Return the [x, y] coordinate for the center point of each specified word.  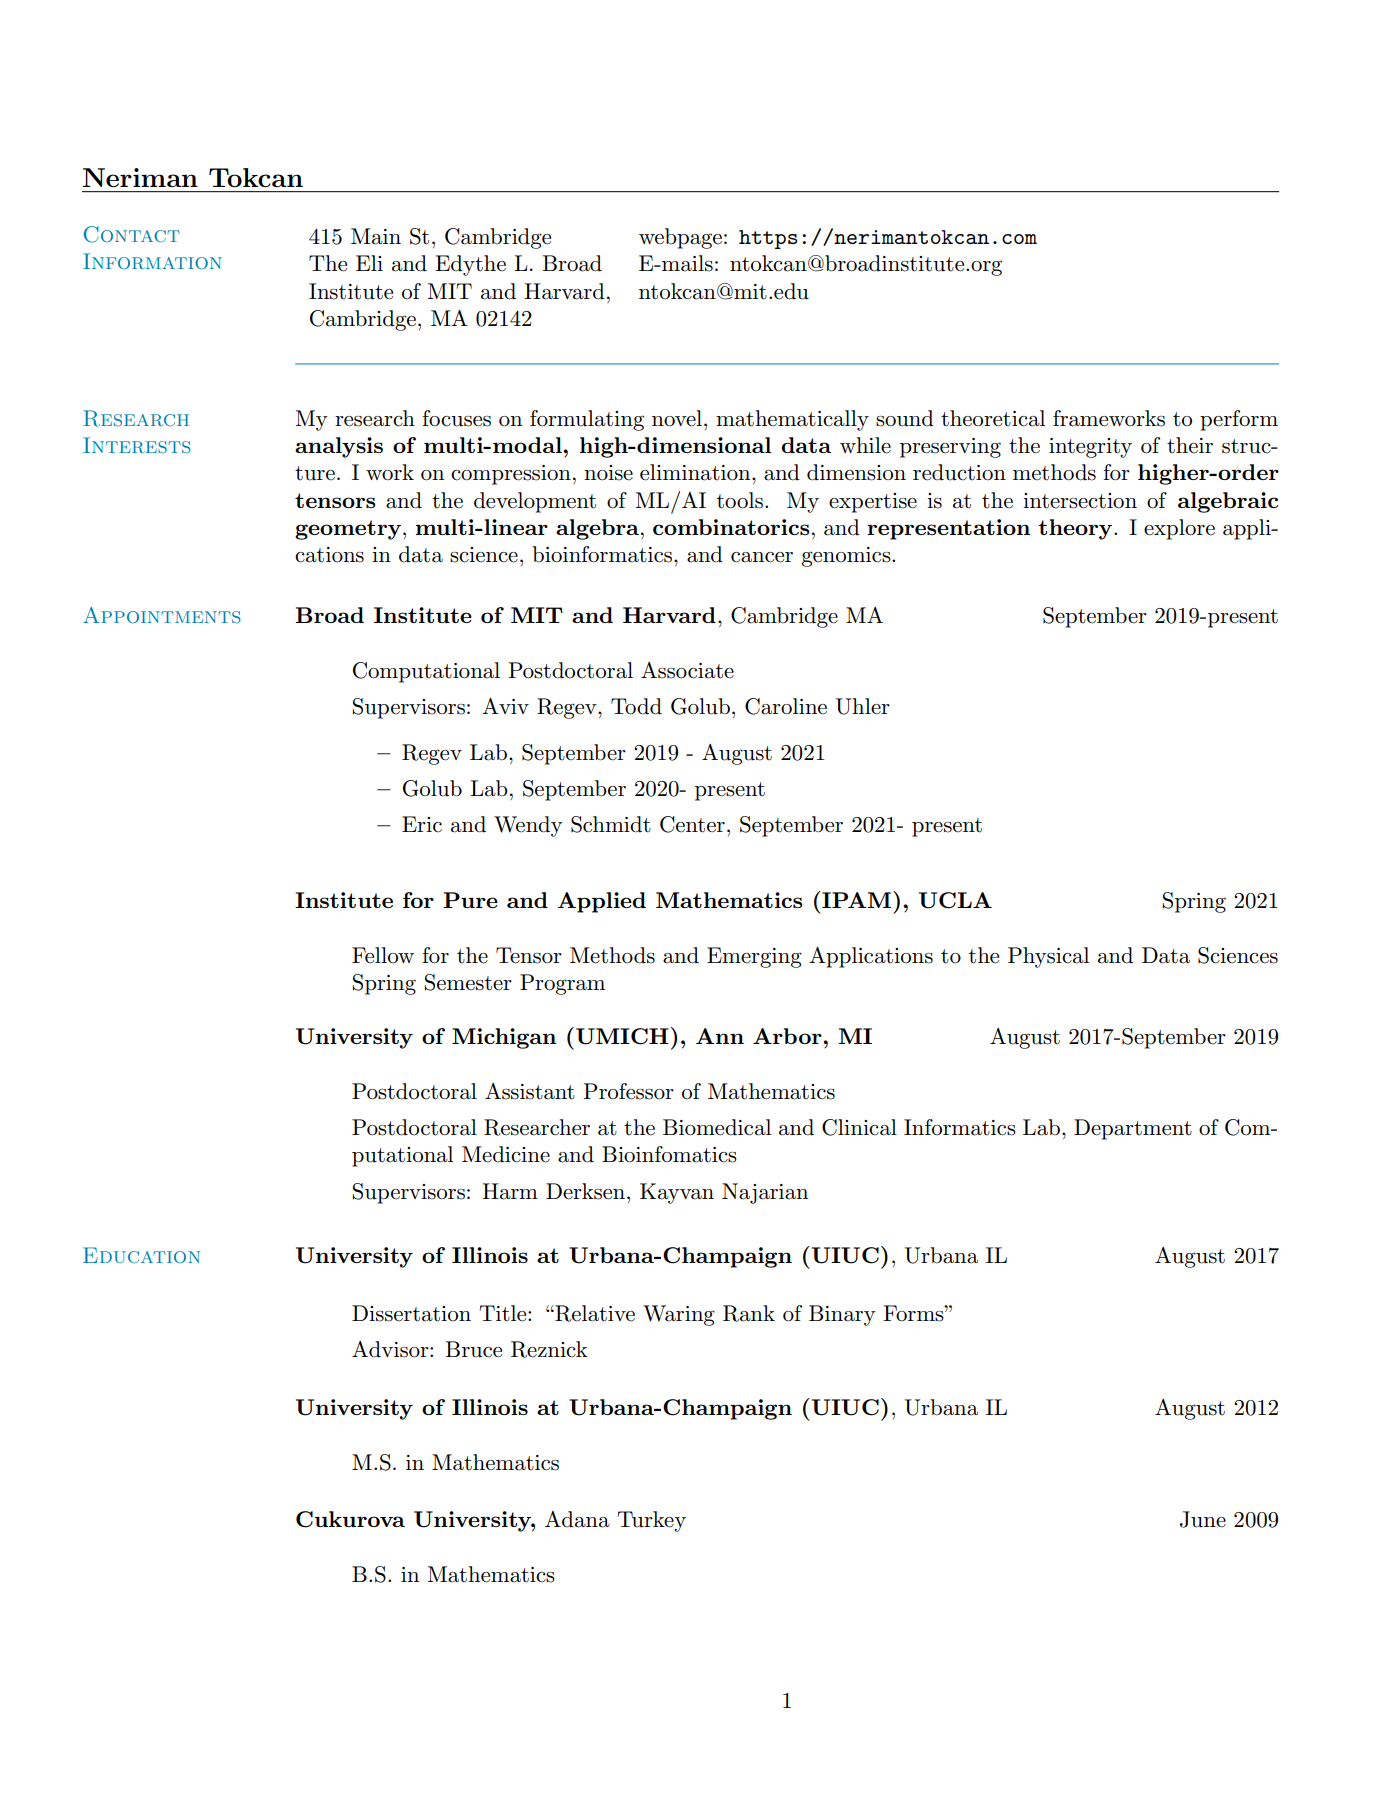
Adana [577, 1519]
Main [376, 236]
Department [1133, 1129]
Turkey [652, 1521]
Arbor [788, 1036]
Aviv [505, 706]
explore [1179, 529]
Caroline [786, 706]
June [1203, 1519]
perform [1239, 420]
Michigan [504, 1038]
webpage [680, 238]
